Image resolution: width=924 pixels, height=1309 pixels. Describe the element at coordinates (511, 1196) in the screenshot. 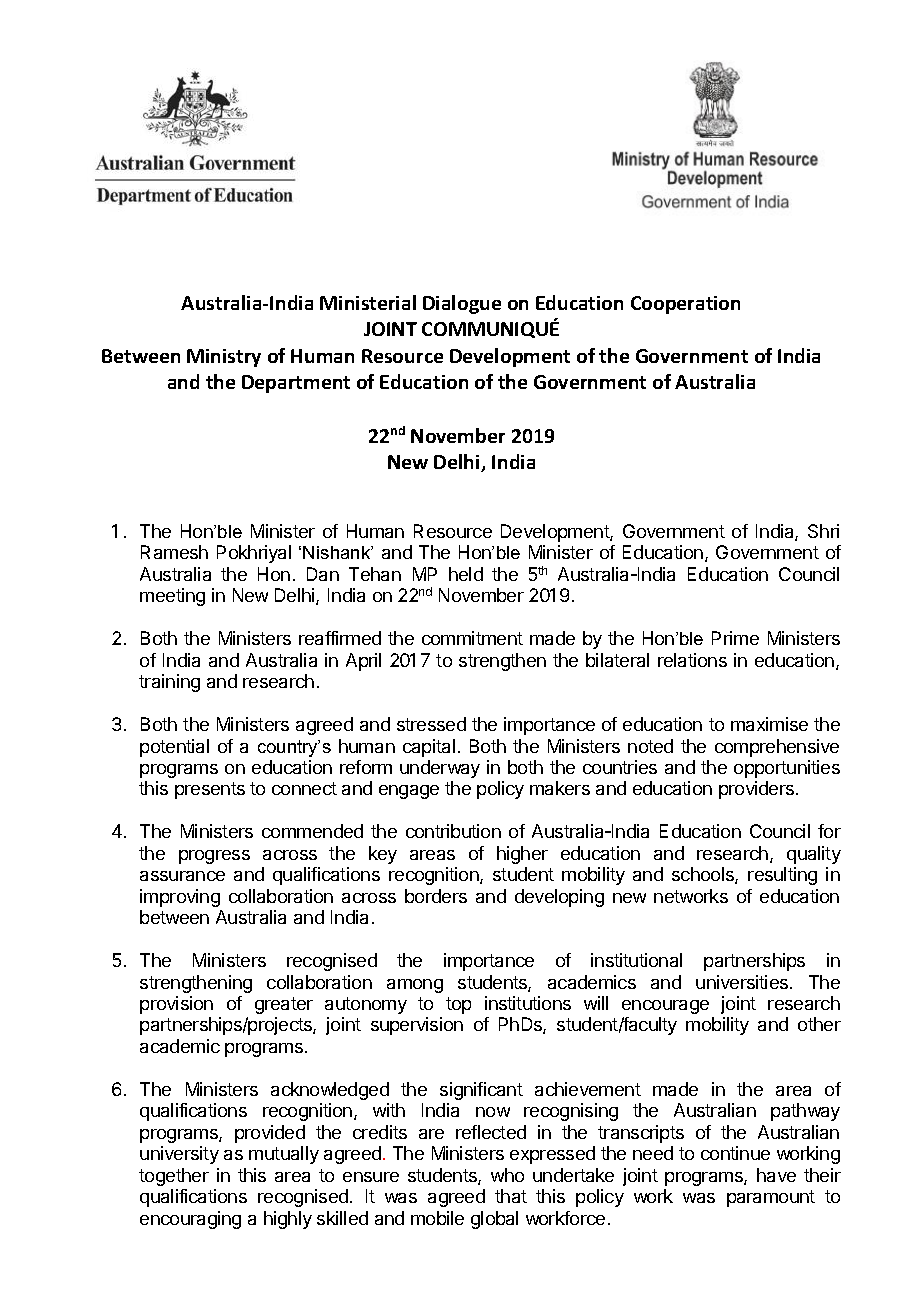

I see `that` at that location.
